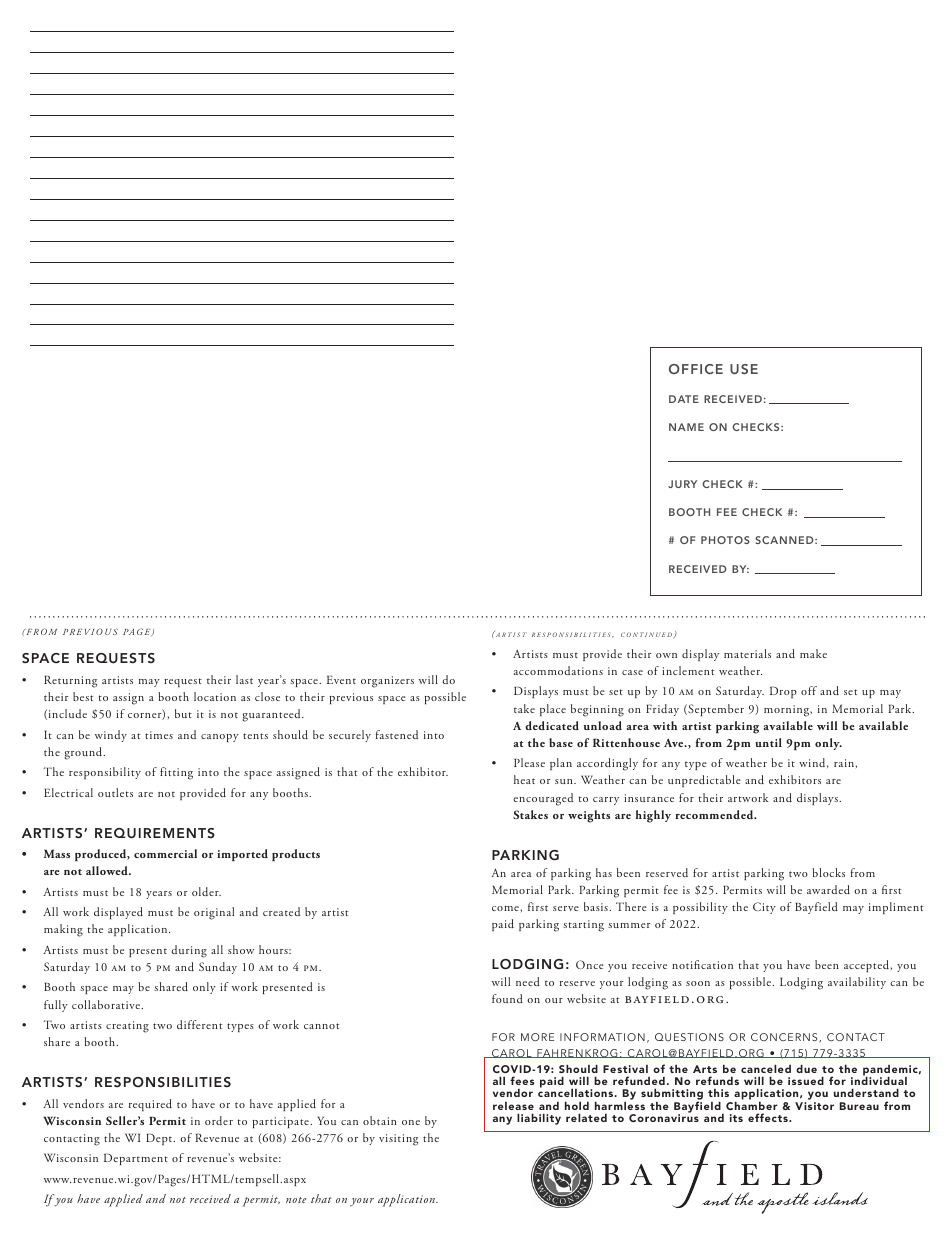 The width and height of the screenshot is (952, 1233). Describe the element at coordinates (214, 913) in the screenshot. I see `original` at that location.
